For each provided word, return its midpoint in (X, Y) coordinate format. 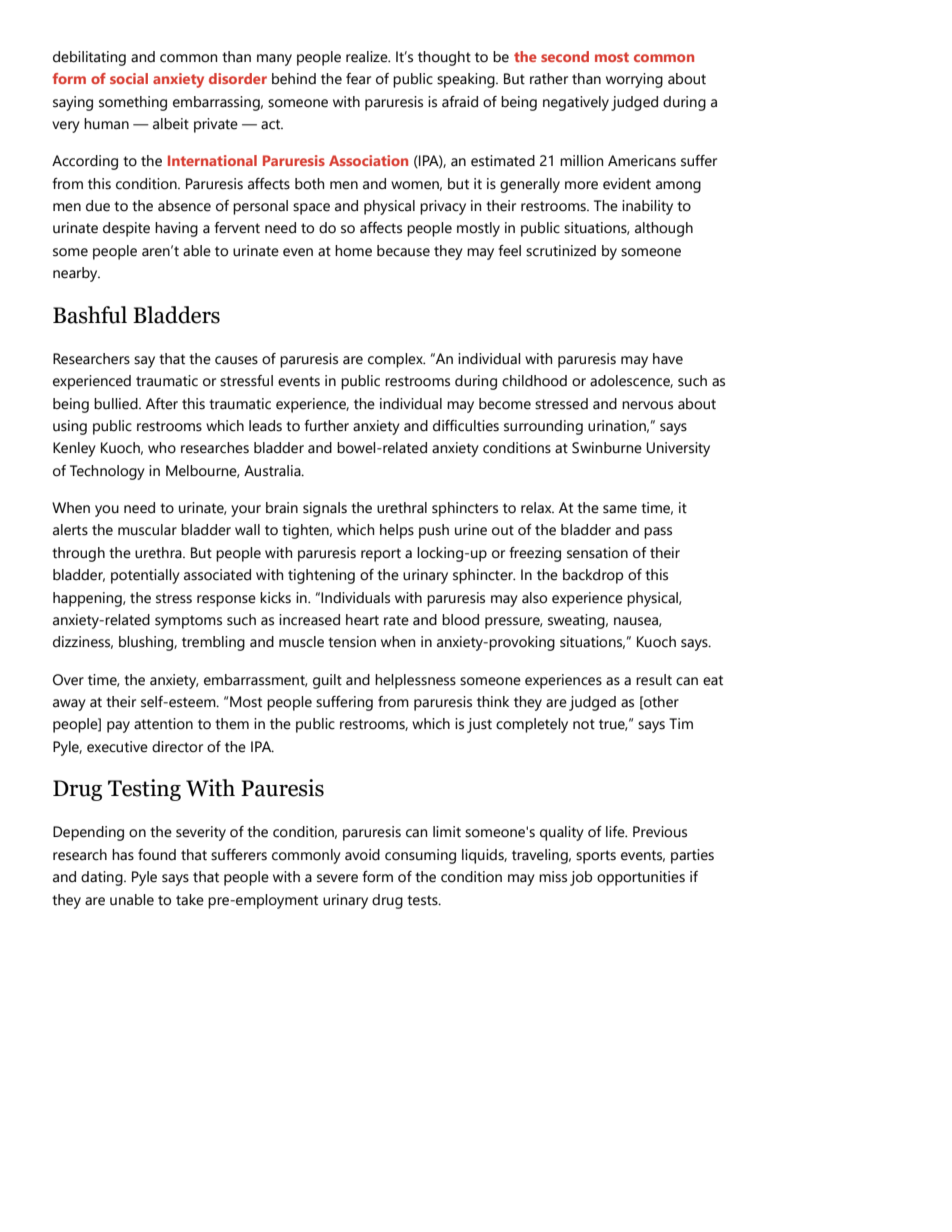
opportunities (641, 878)
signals (325, 509)
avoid (362, 855)
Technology (107, 472)
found (157, 855)
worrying (634, 80)
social (129, 78)
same (620, 509)
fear (358, 79)
